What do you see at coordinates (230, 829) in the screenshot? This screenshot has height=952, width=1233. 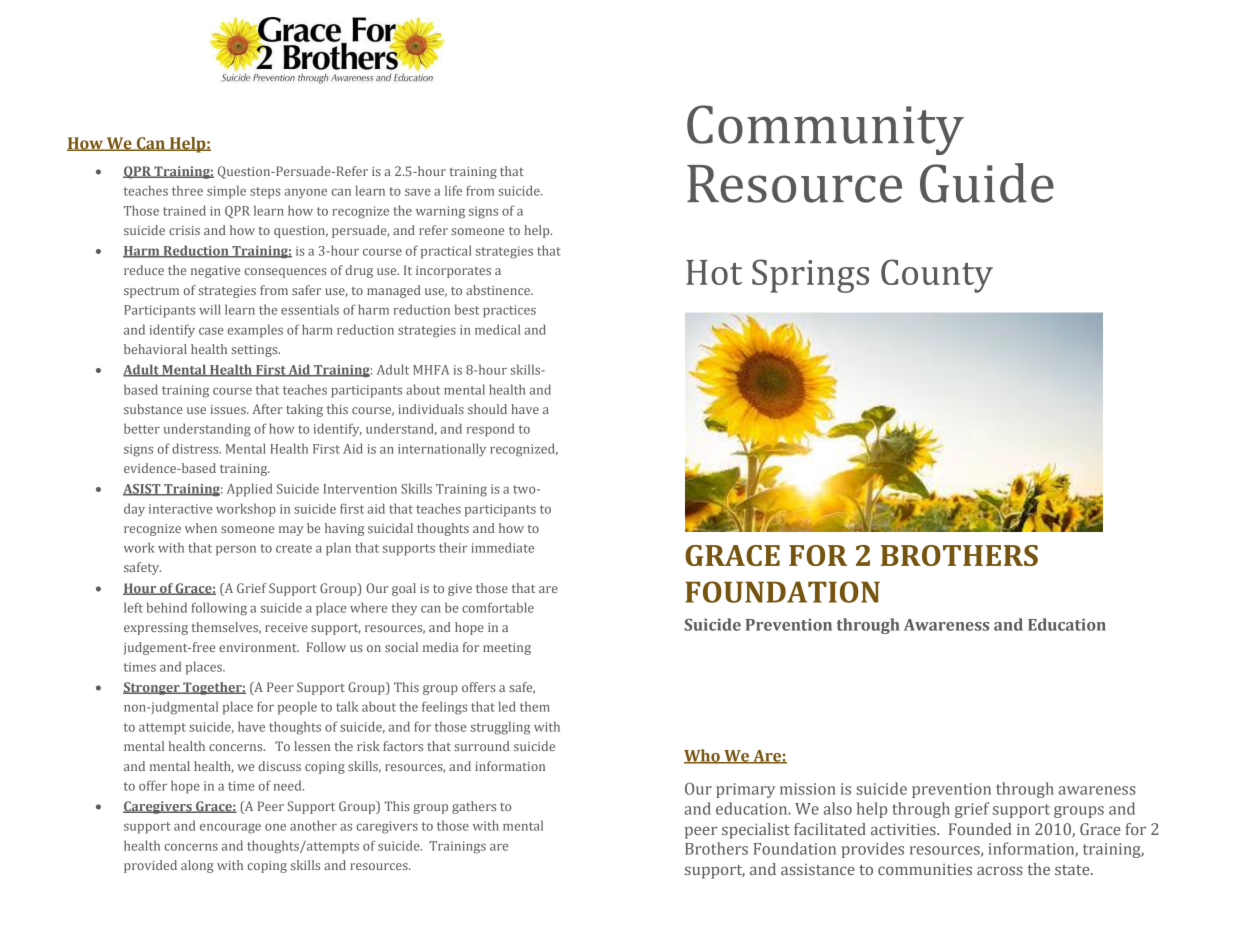 I see `encourage` at bounding box center [230, 829].
